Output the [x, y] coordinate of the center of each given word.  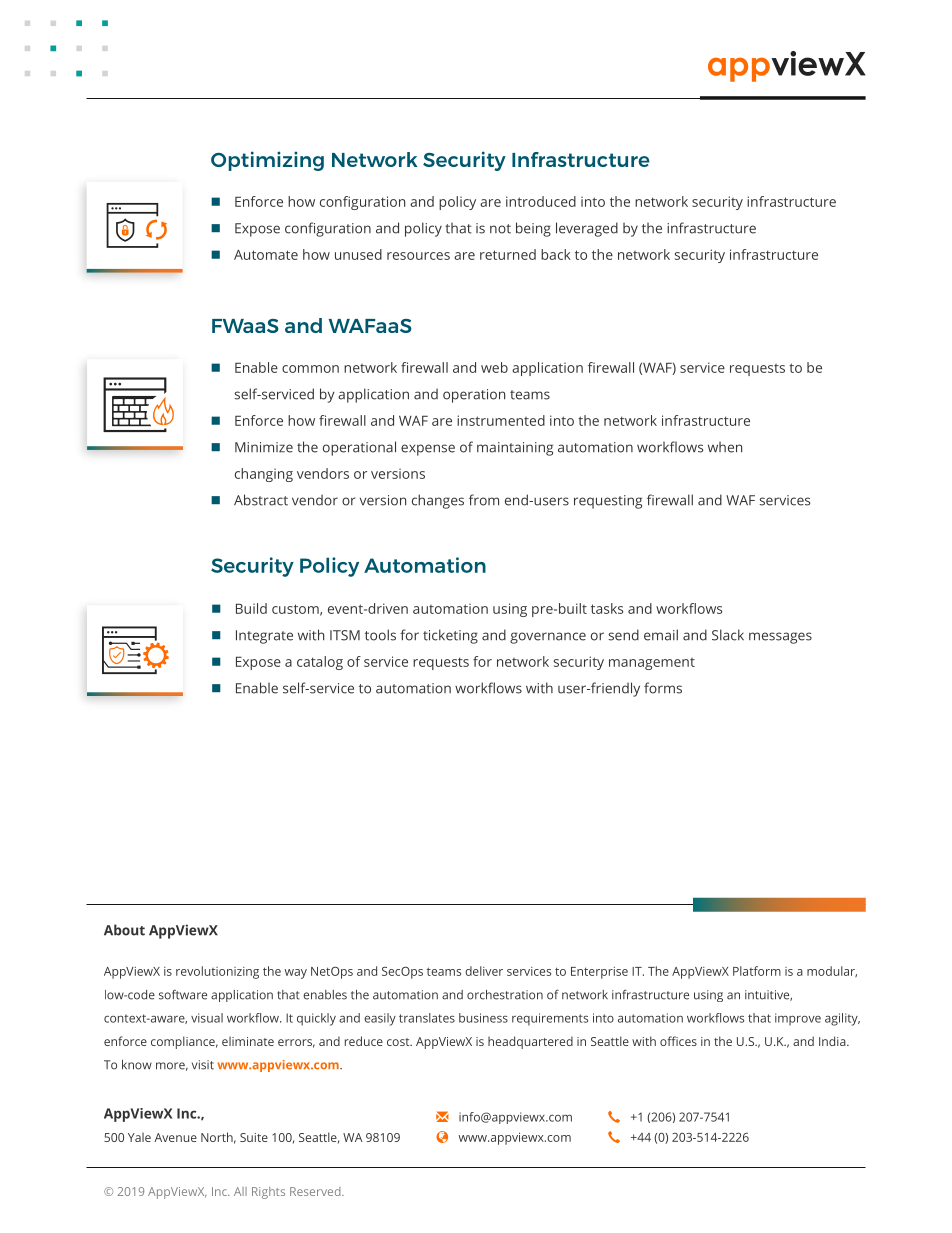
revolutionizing [217, 972]
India [833, 1041]
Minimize [264, 447]
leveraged [587, 229]
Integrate [264, 637]
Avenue [175, 1137]
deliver [484, 971]
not [500, 229]
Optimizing [267, 161]
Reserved [316, 1191]
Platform [757, 971]
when [725, 447]
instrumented [501, 420]
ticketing [450, 636]
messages [780, 638]
